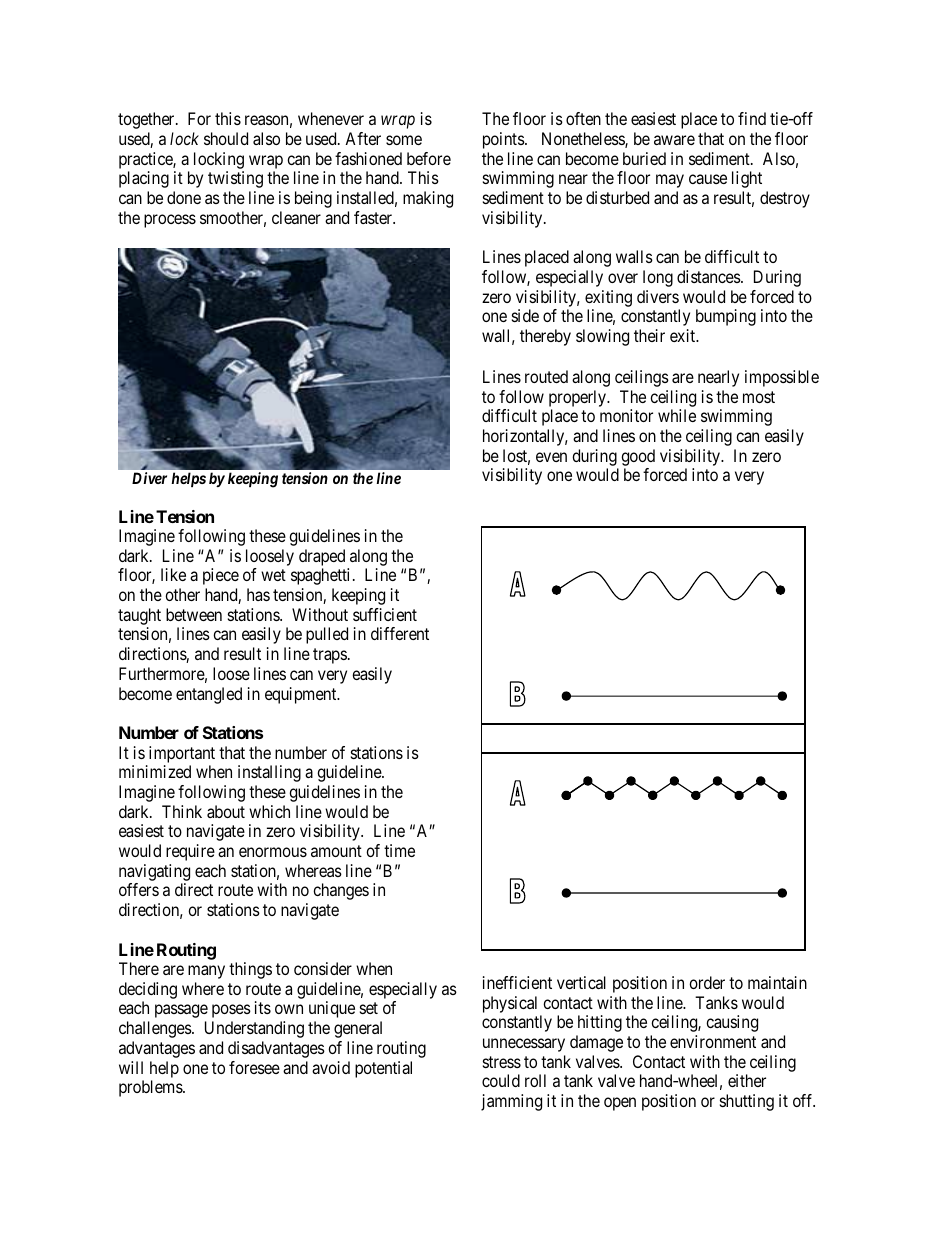 The height and width of the screenshot is (1233, 952). What do you see at coordinates (226, 138) in the screenshot?
I see `should` at bounding box center [226, 138].
